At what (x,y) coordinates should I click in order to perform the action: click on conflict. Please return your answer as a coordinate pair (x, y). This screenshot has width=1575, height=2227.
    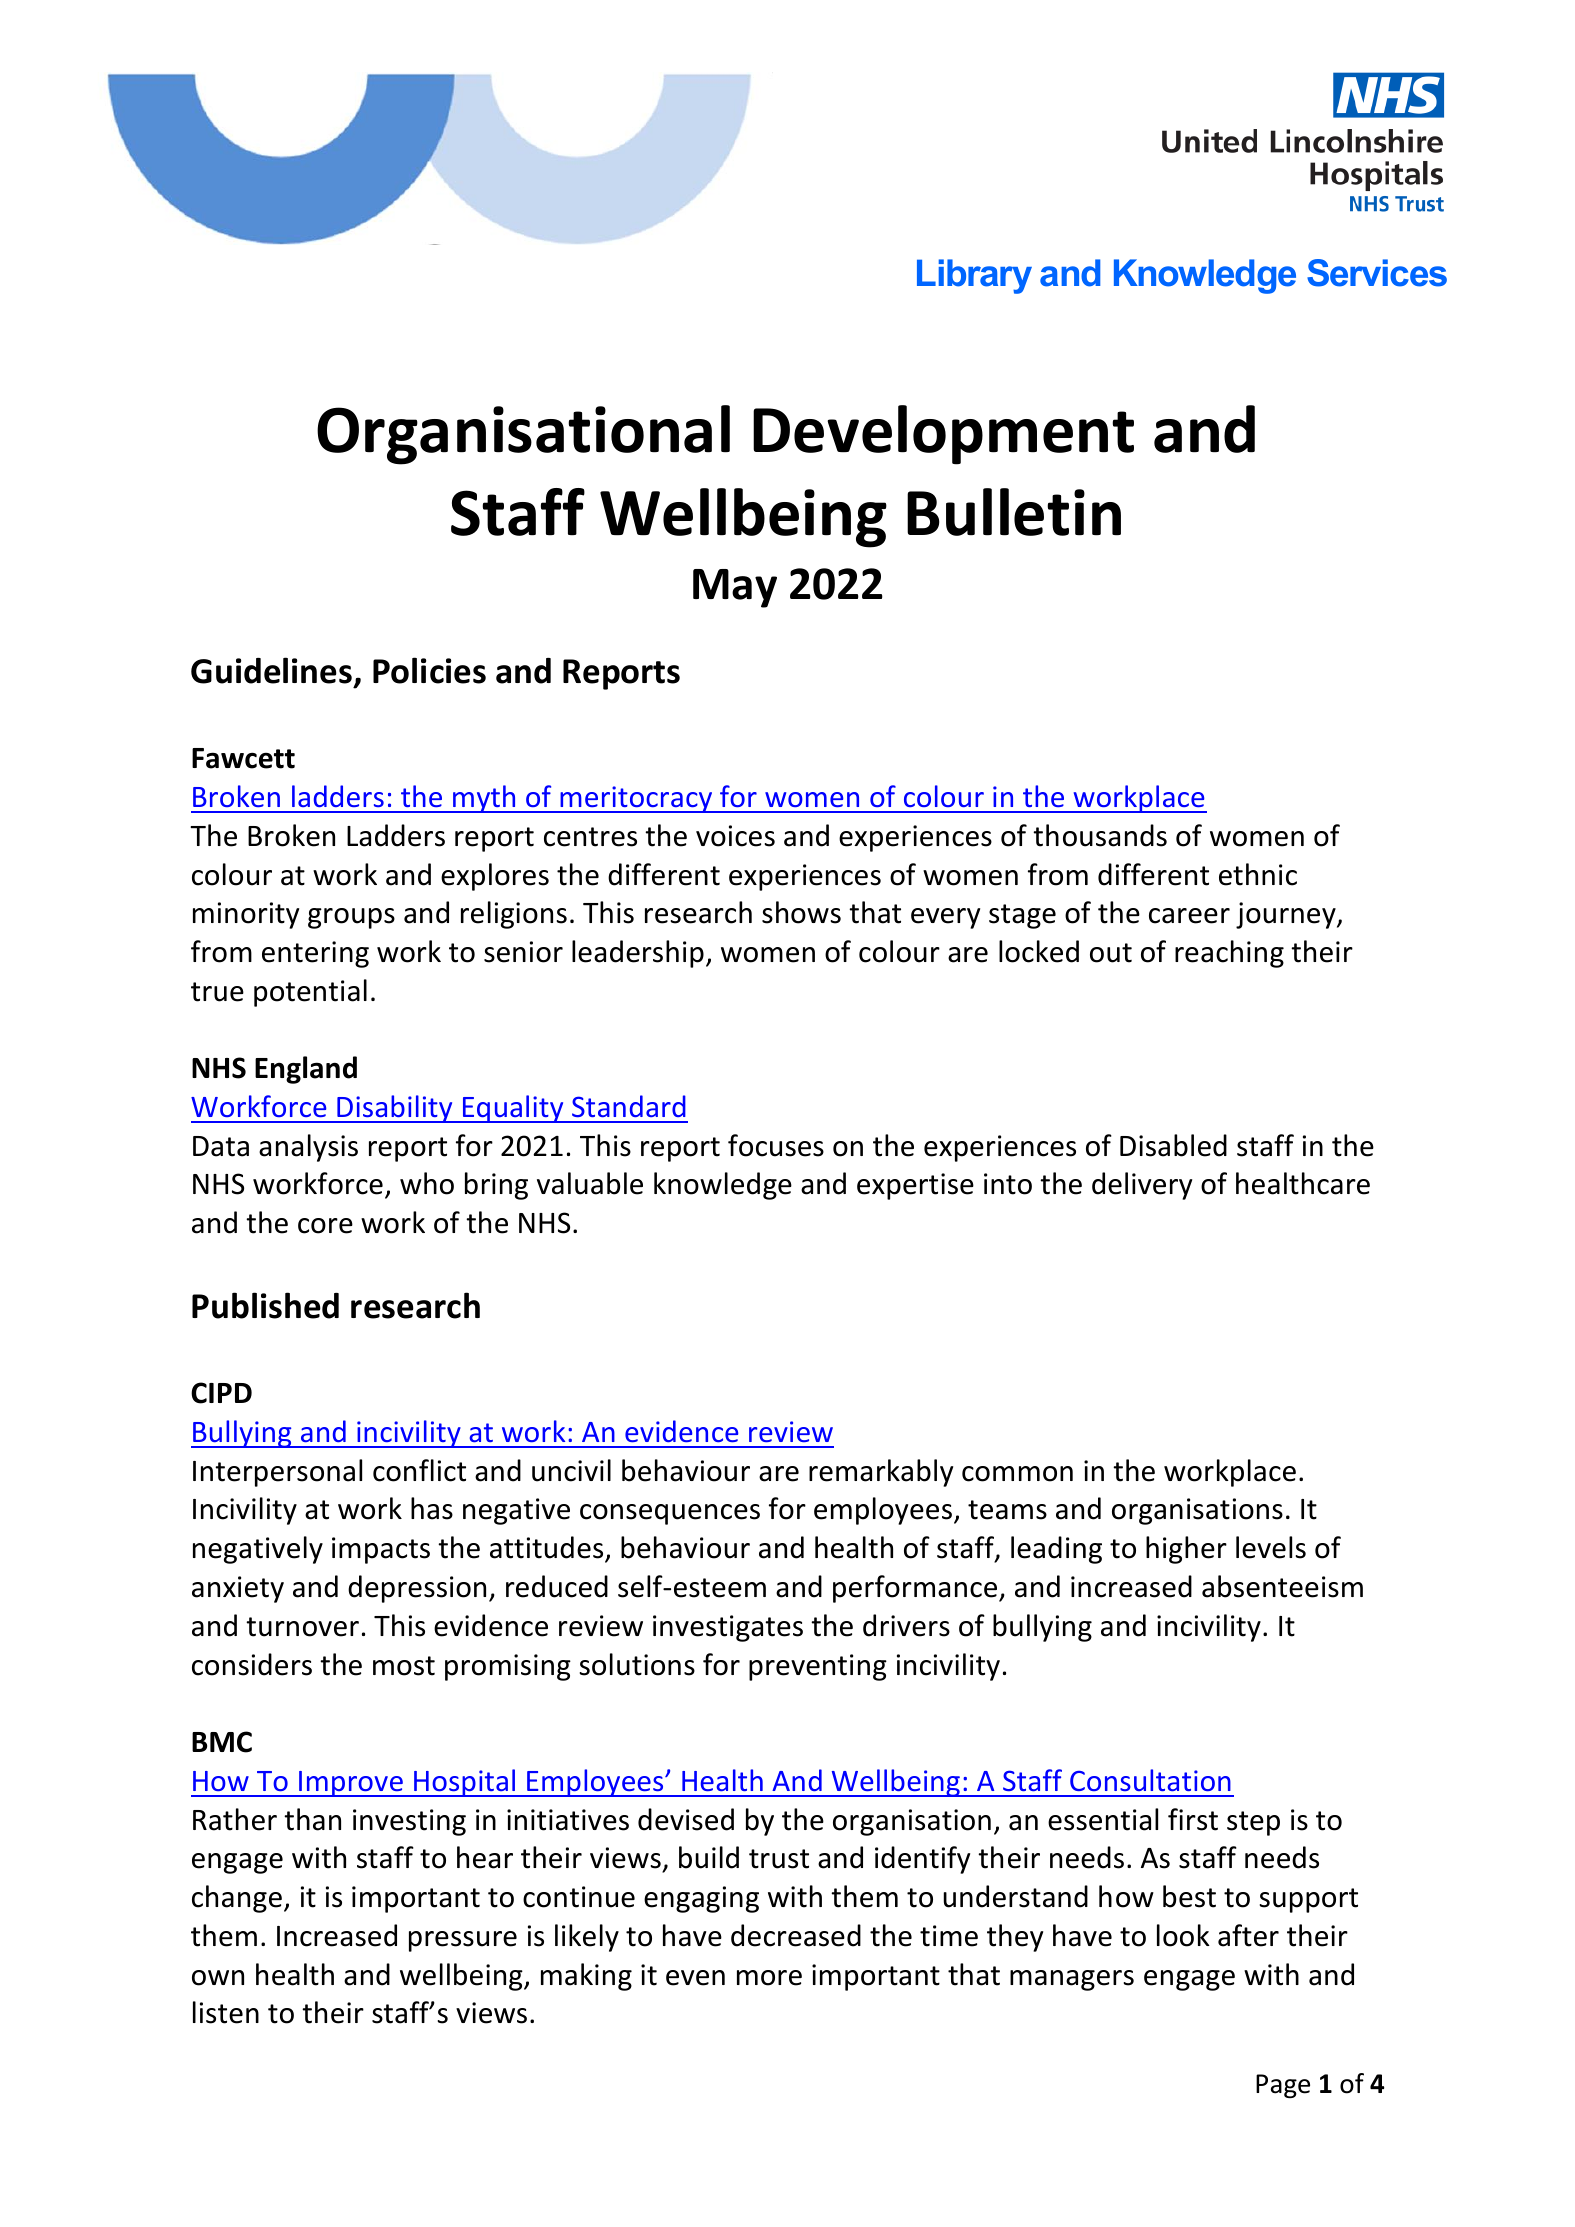
    Looking at the image, I should click on (419, 1470).
